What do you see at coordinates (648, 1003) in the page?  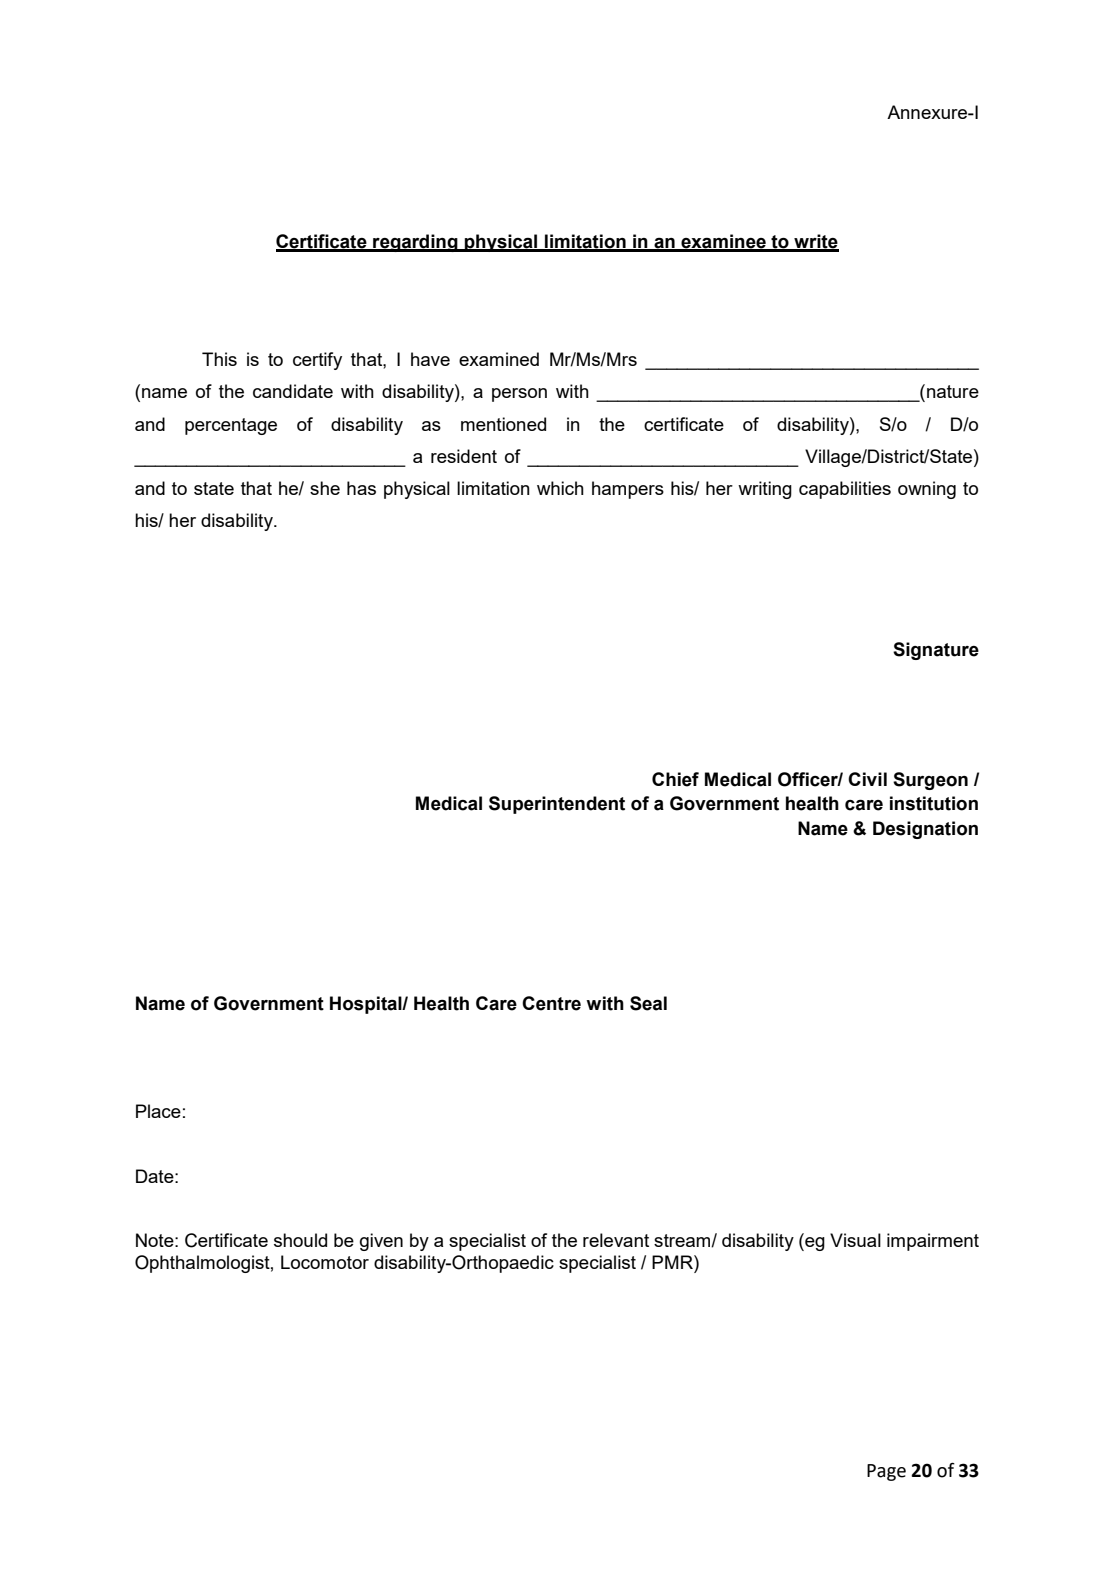 I see `Seal` at bounding box center [648, 1003].
